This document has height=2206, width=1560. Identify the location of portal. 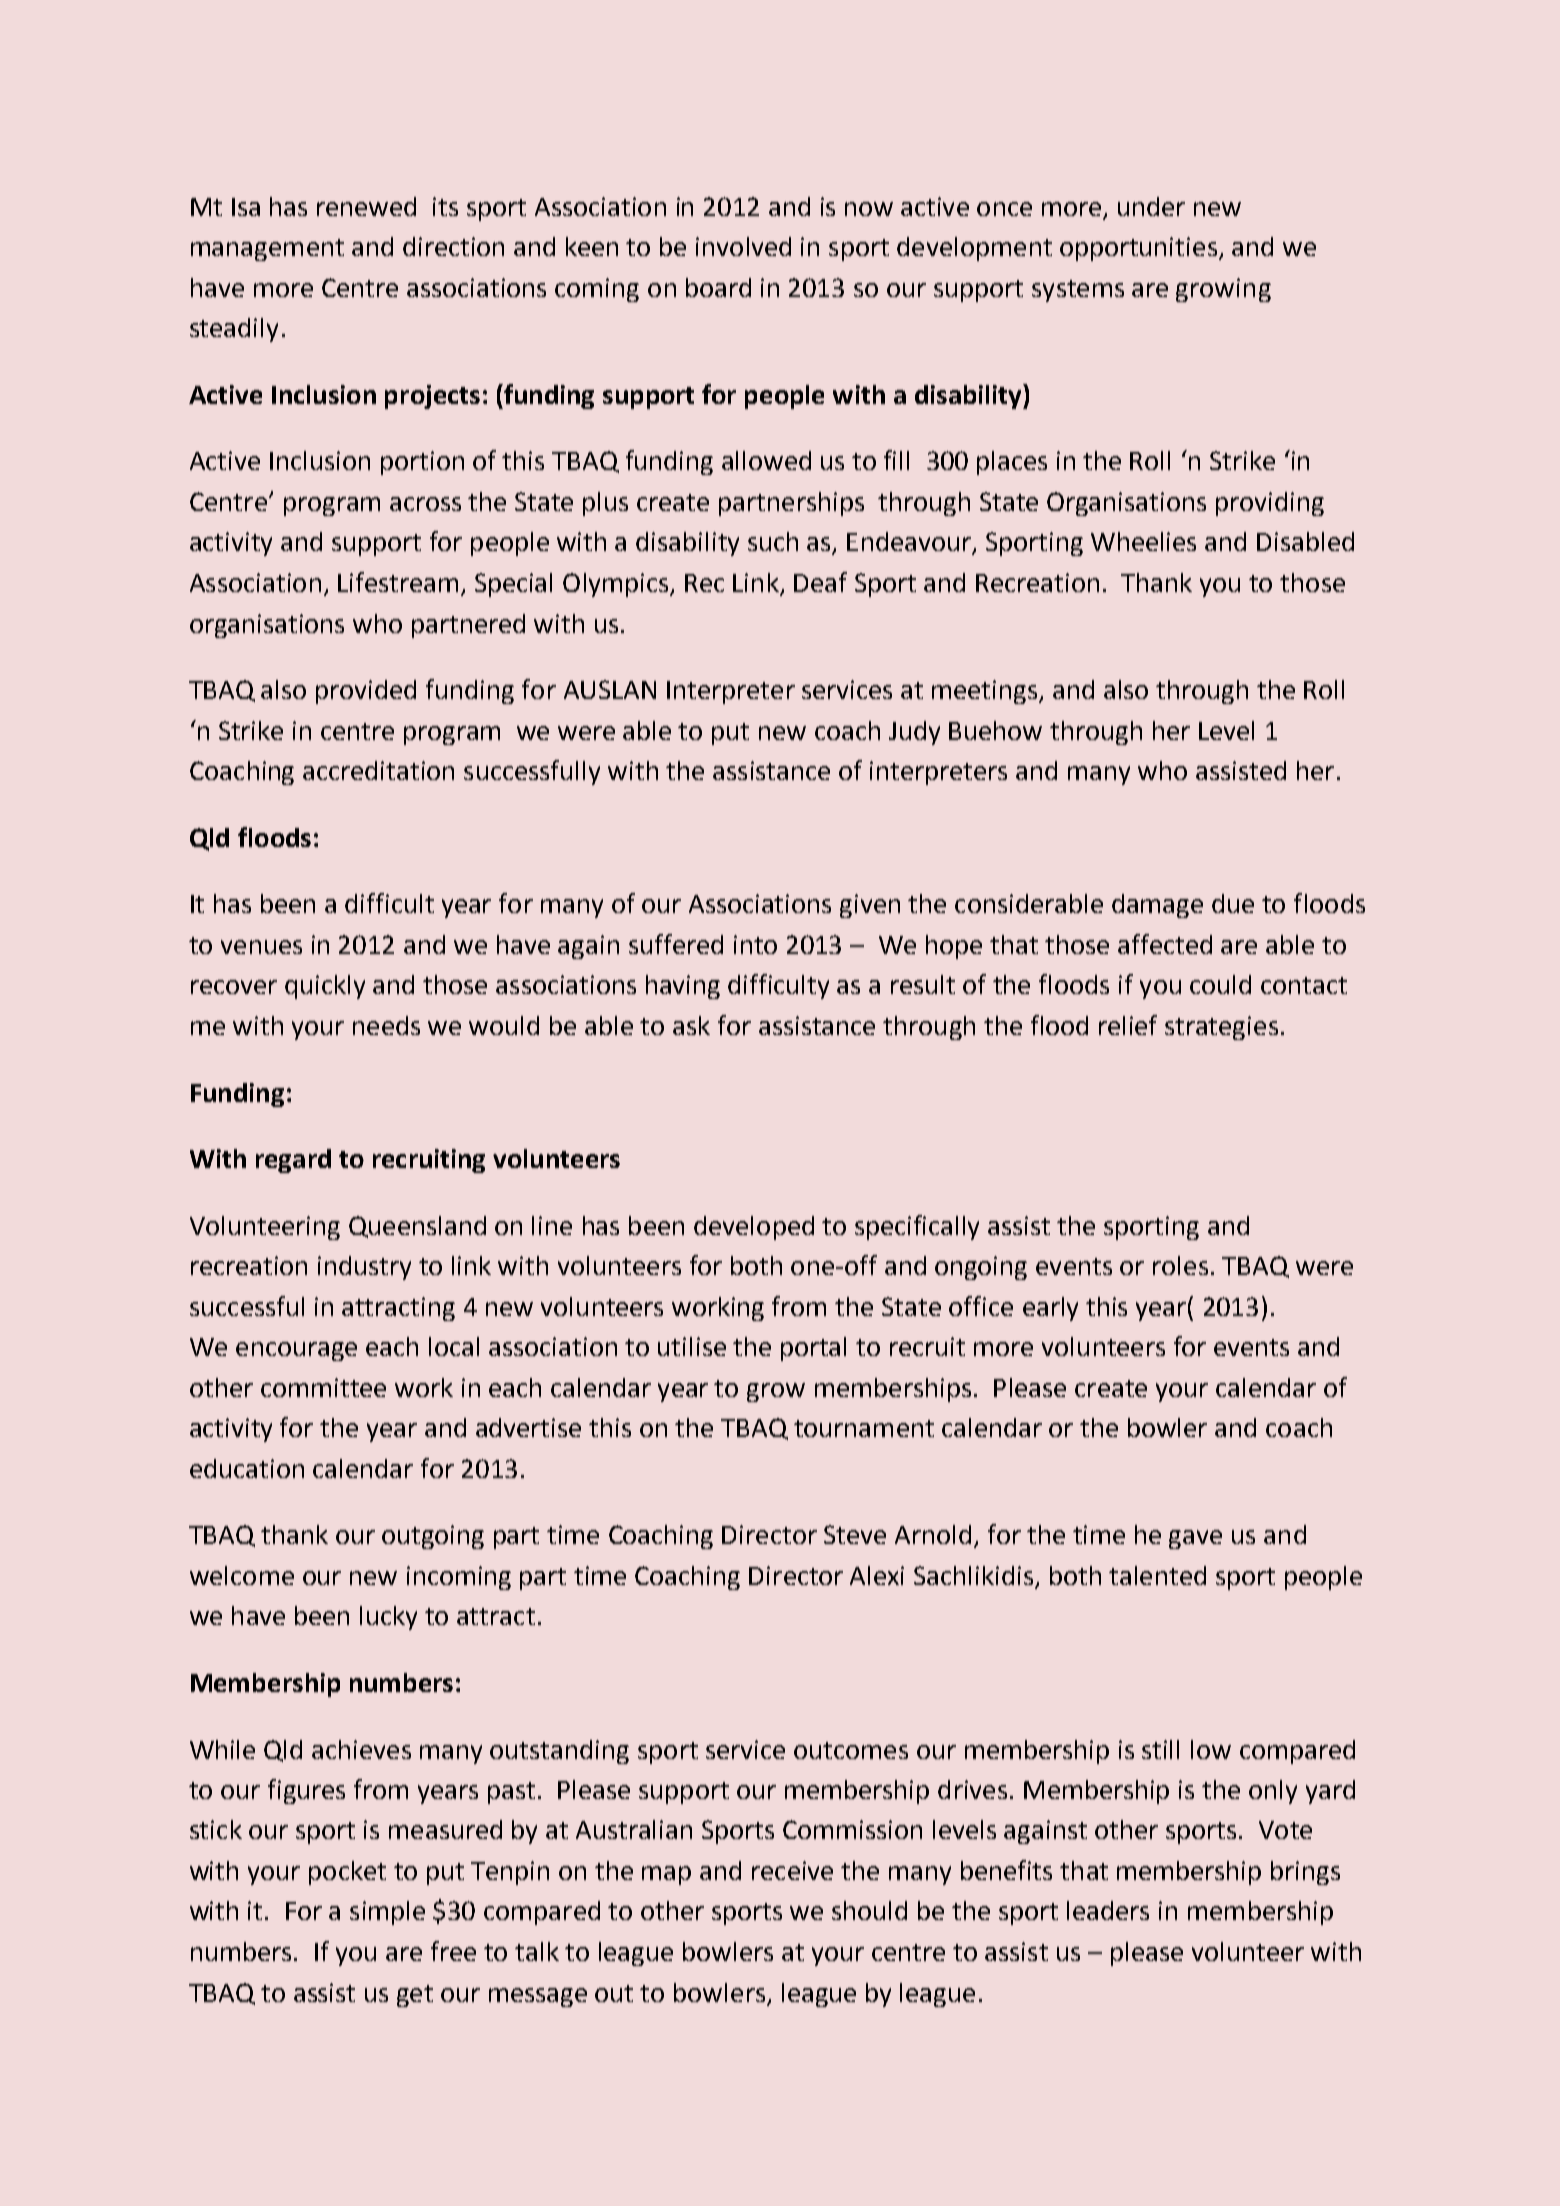
(813, 1349).
